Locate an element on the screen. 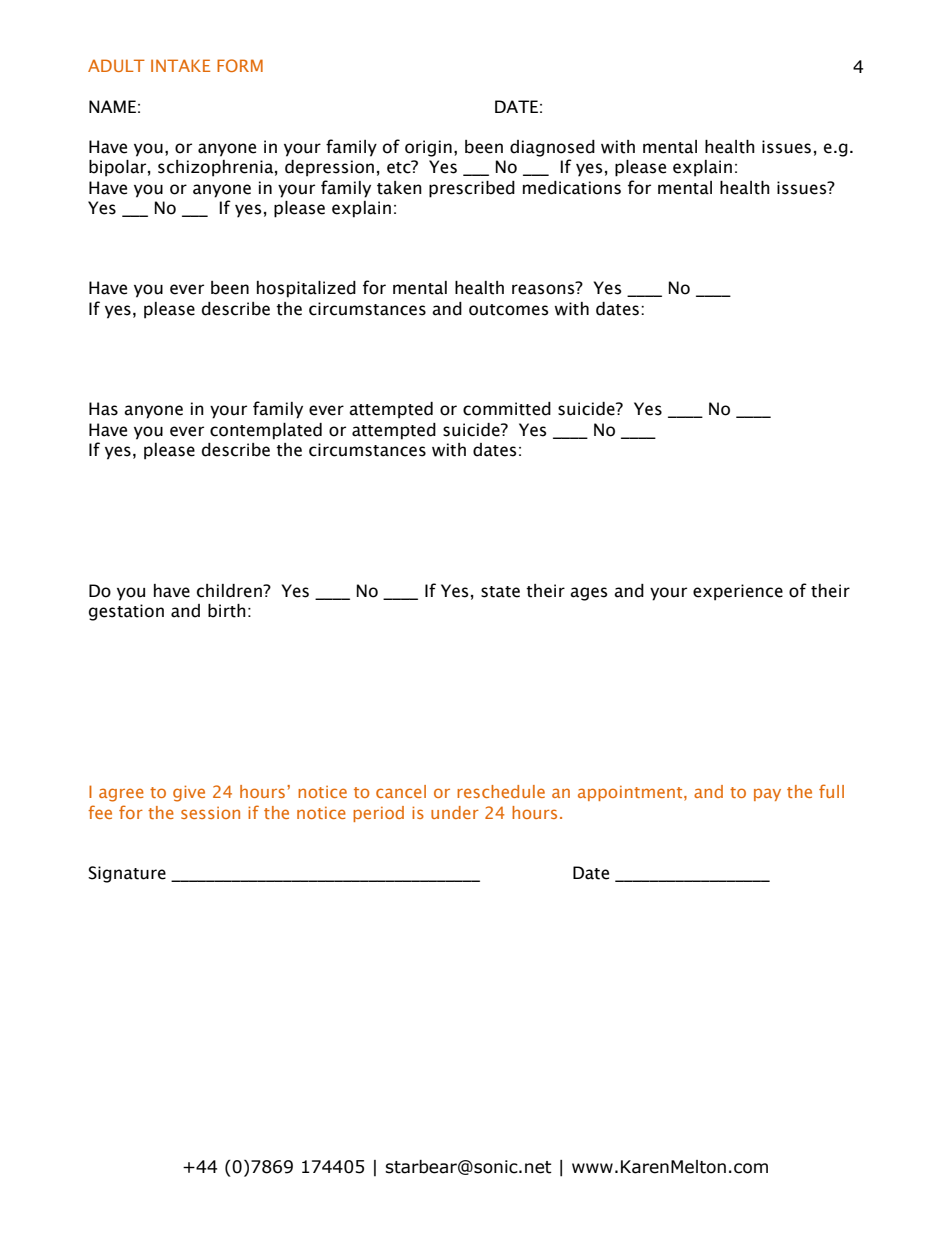 Image resolution: width=952 pixels, height=1233 pixels. INTAKE is located at coordinates (180, 65).
